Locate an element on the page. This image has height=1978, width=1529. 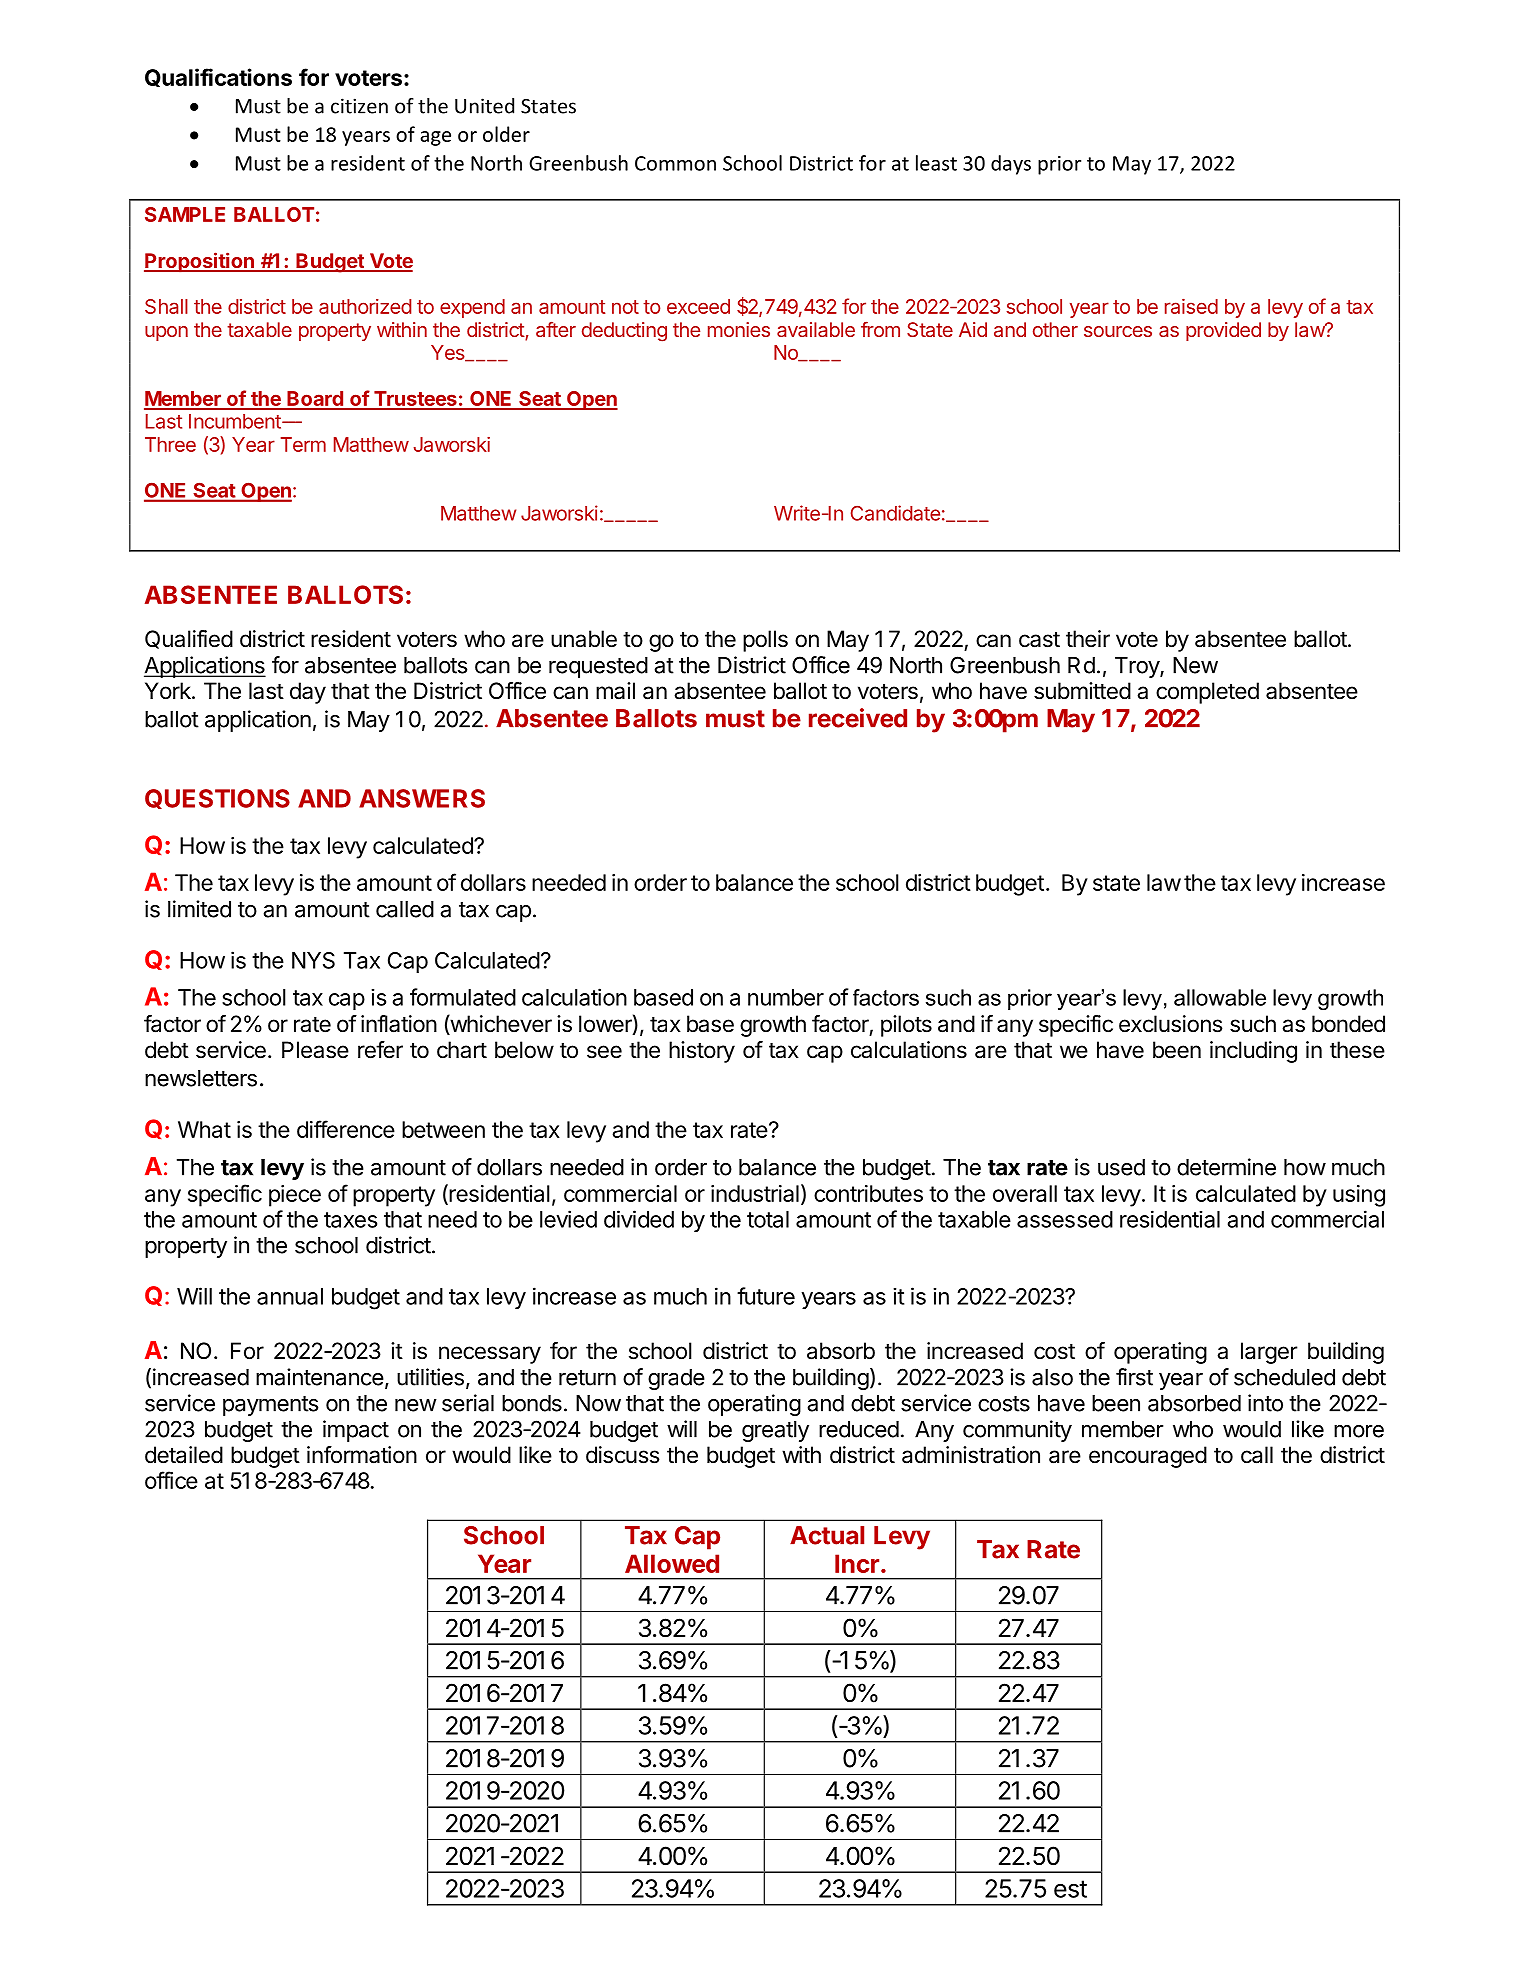
including is located at coordinates (1253, 1052).
